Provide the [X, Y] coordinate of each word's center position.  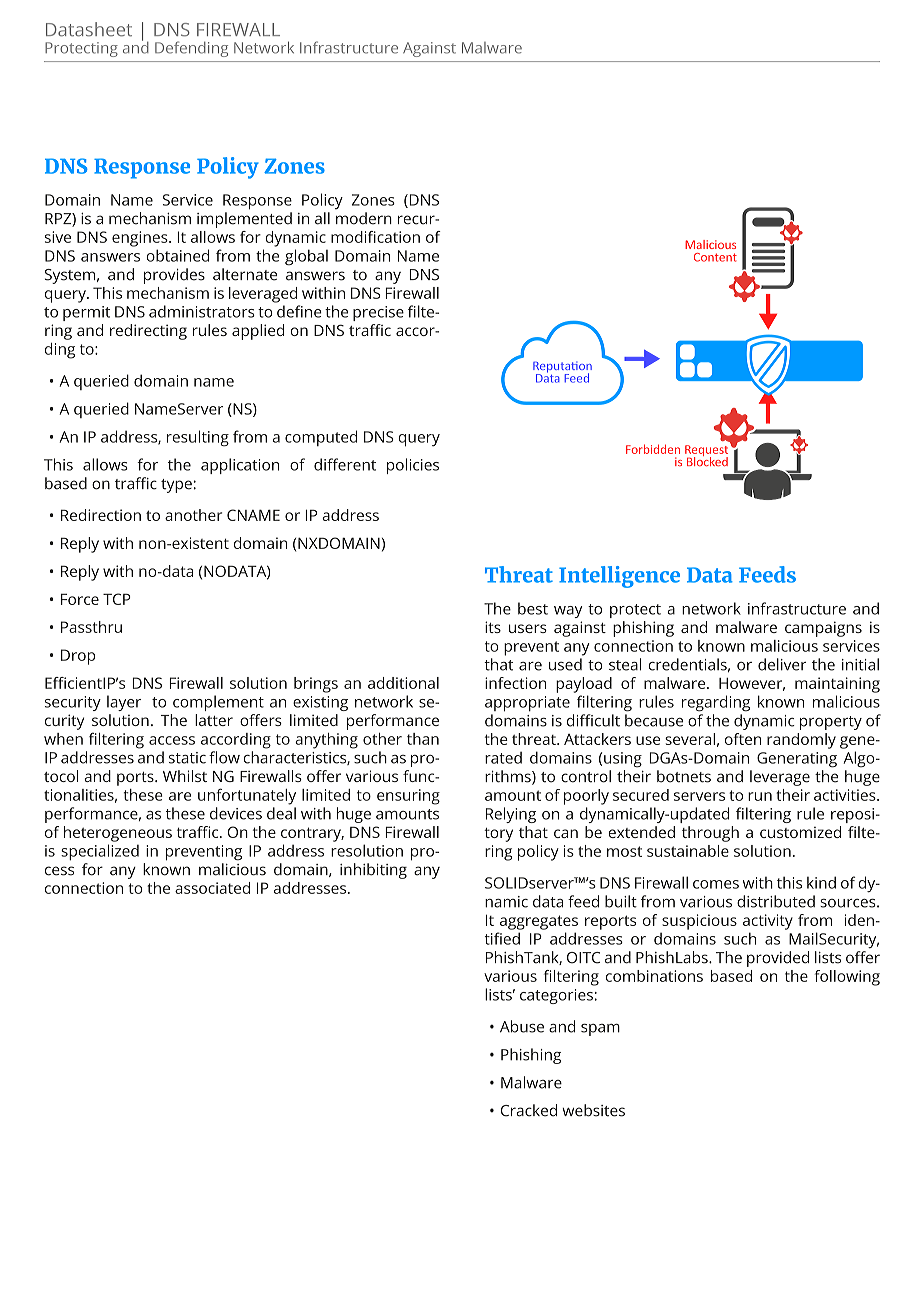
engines [141, 239]
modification [375, 237]
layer [124, 703]
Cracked [529, 1110]
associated [212, 888]
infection [515, 683]
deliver [782, 664]
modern [364, 218]
